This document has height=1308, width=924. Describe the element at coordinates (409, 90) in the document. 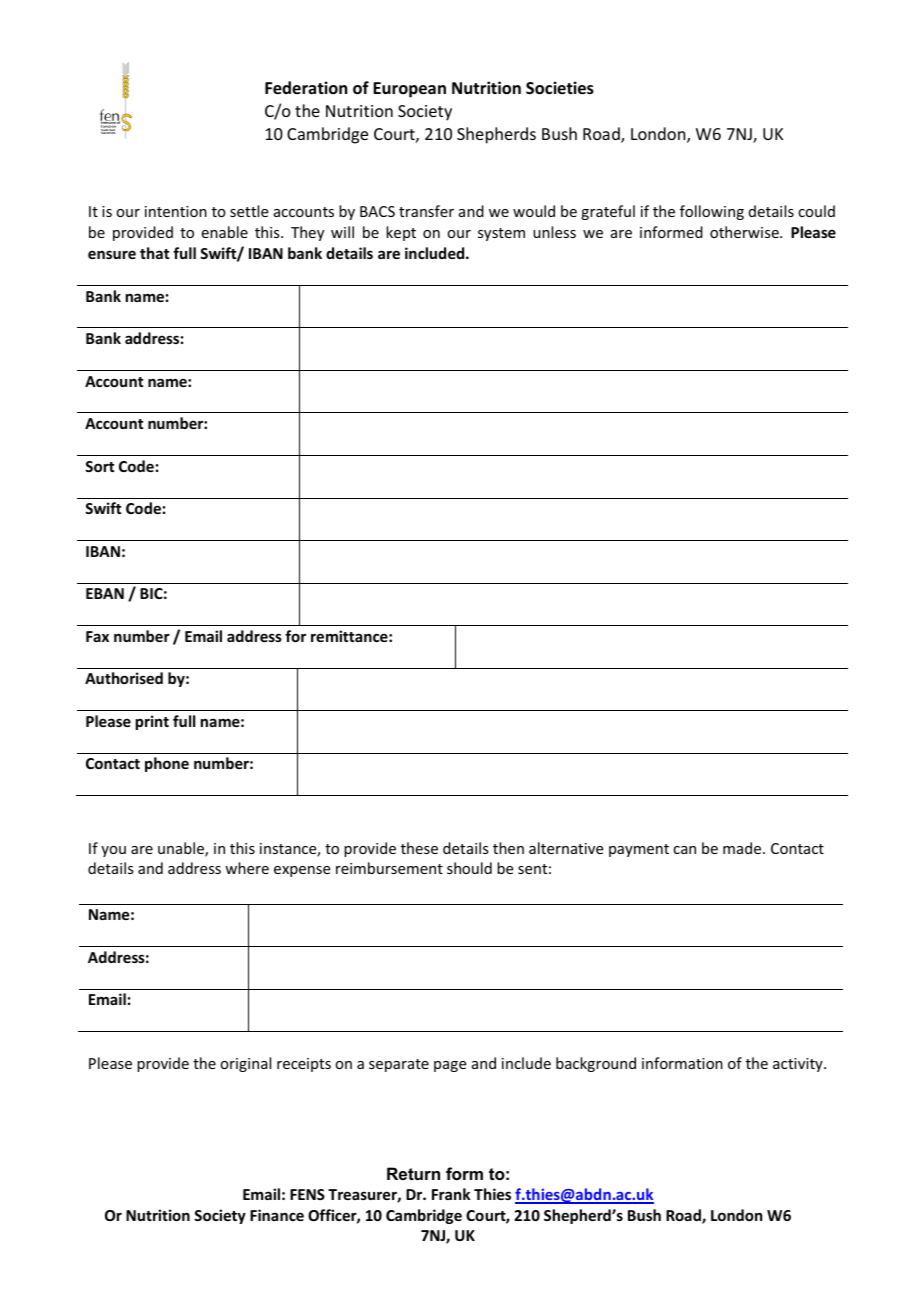

I see `European` at that location.
